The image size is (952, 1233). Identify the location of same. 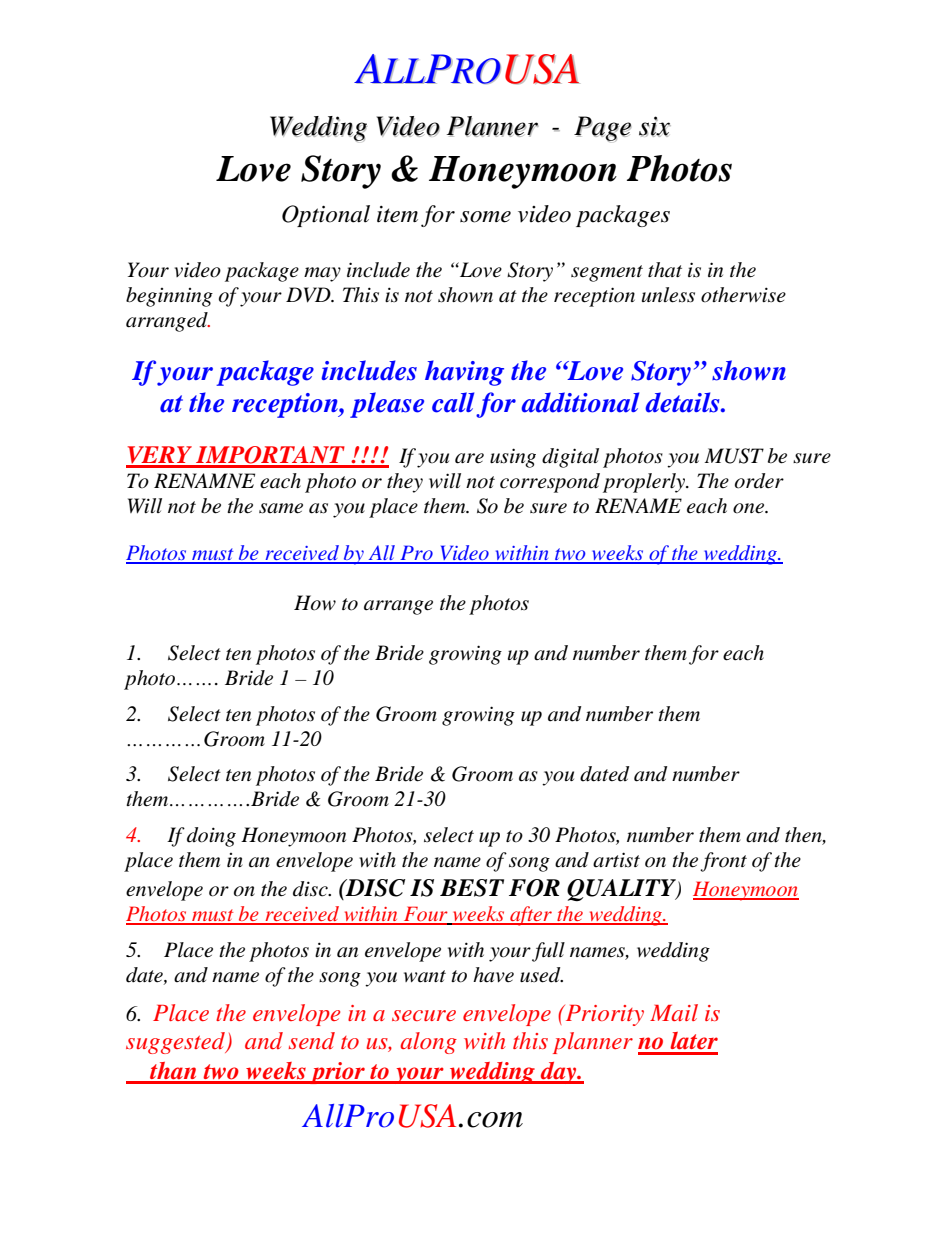
(281, 508).
